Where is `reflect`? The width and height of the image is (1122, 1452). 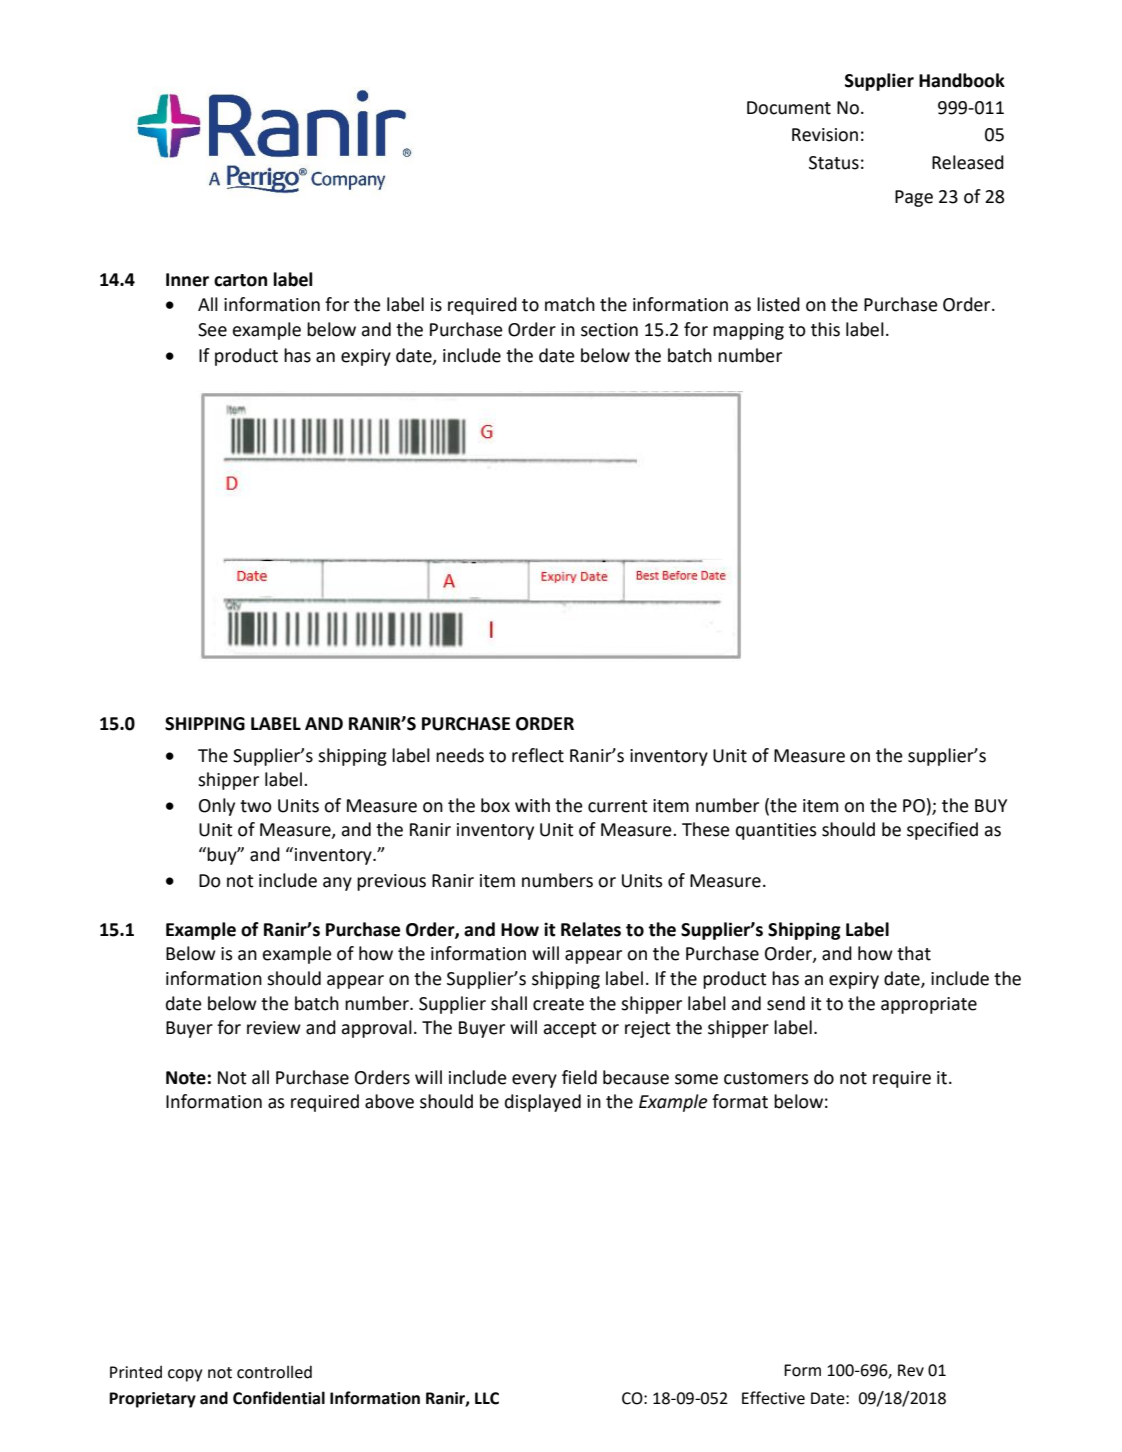 reflect is located at coordinates (538, 755).
